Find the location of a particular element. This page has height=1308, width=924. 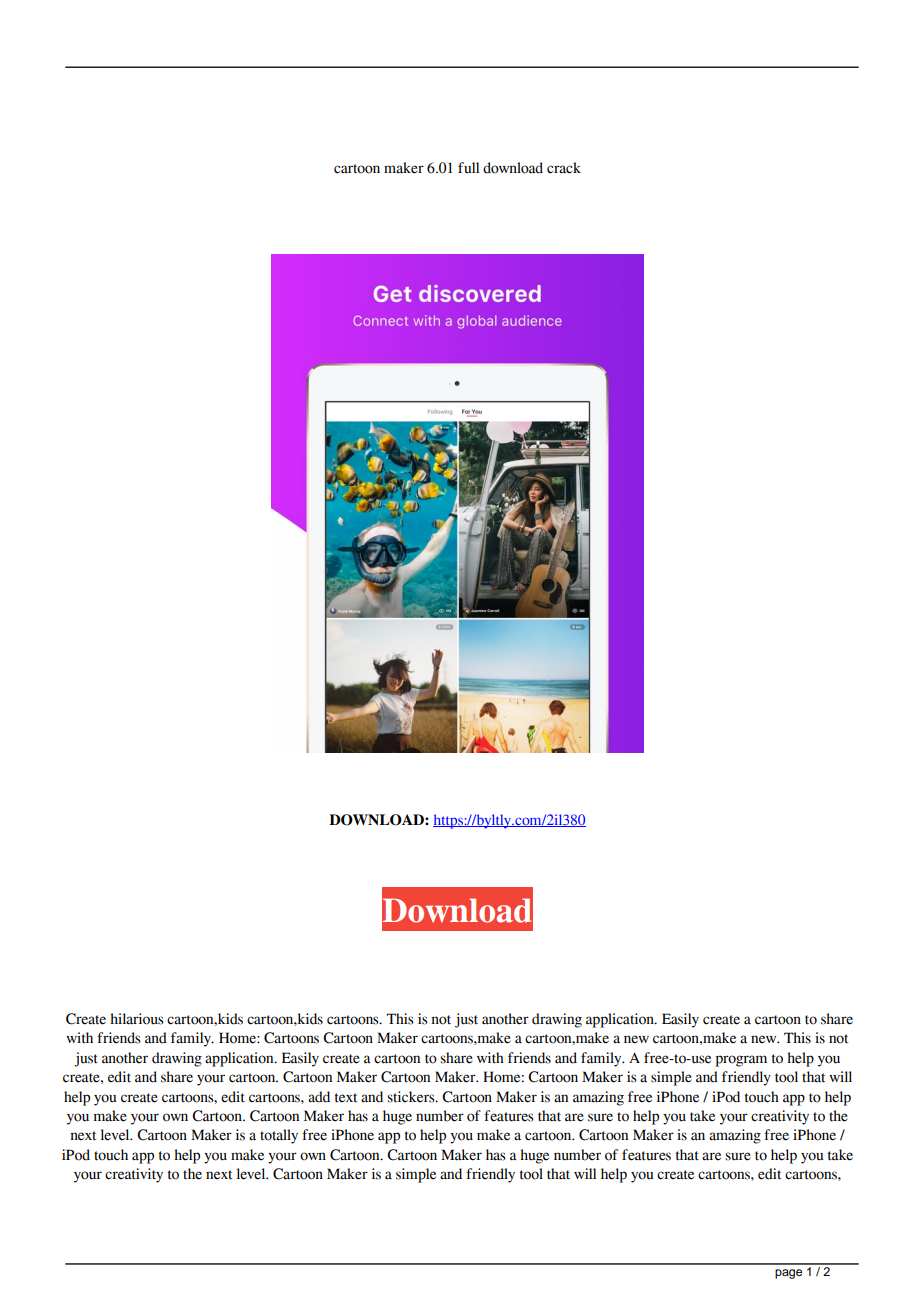

page is located at coordinates (788, 1274).
